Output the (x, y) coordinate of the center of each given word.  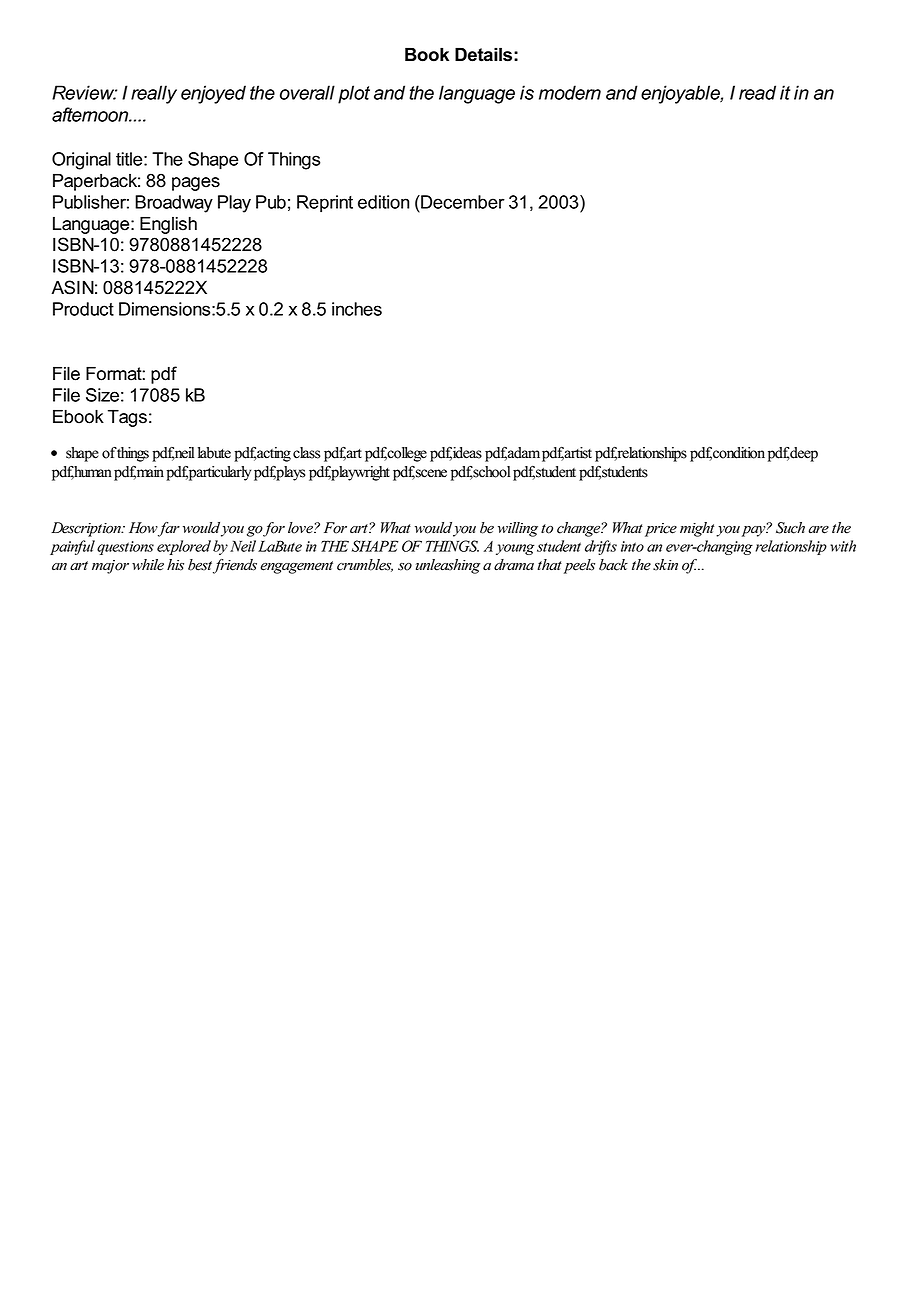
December (462, 202)
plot (354, 94)
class (306, 453)
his (175, 565)
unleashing (448, 566)
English (168, 225)
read (757, 92)
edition (383, 202)
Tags (127, 418)
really (154, 94)
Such (790, 528)
